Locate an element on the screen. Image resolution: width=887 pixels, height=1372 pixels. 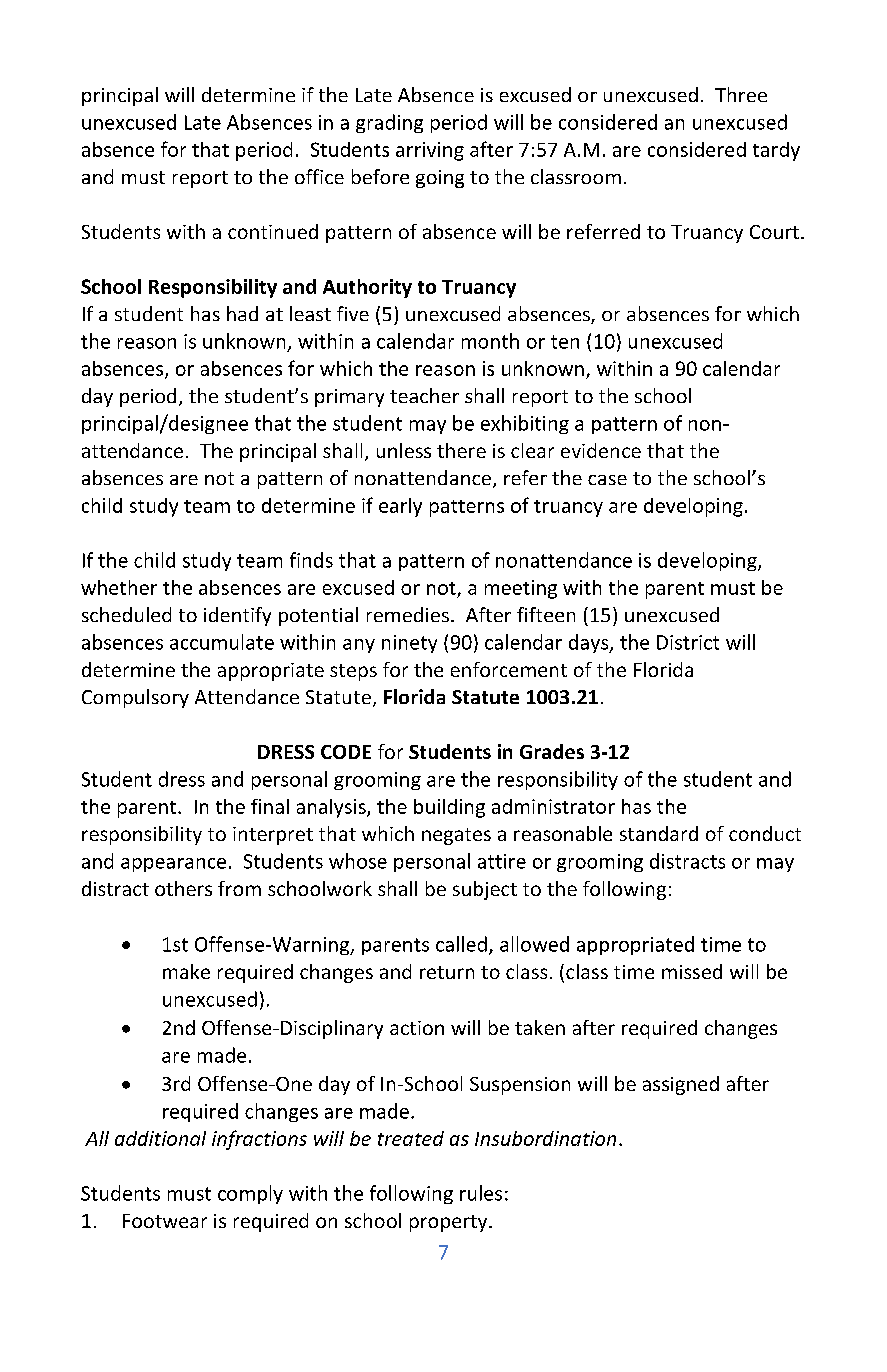
District is located at coordinates (688, 642).
